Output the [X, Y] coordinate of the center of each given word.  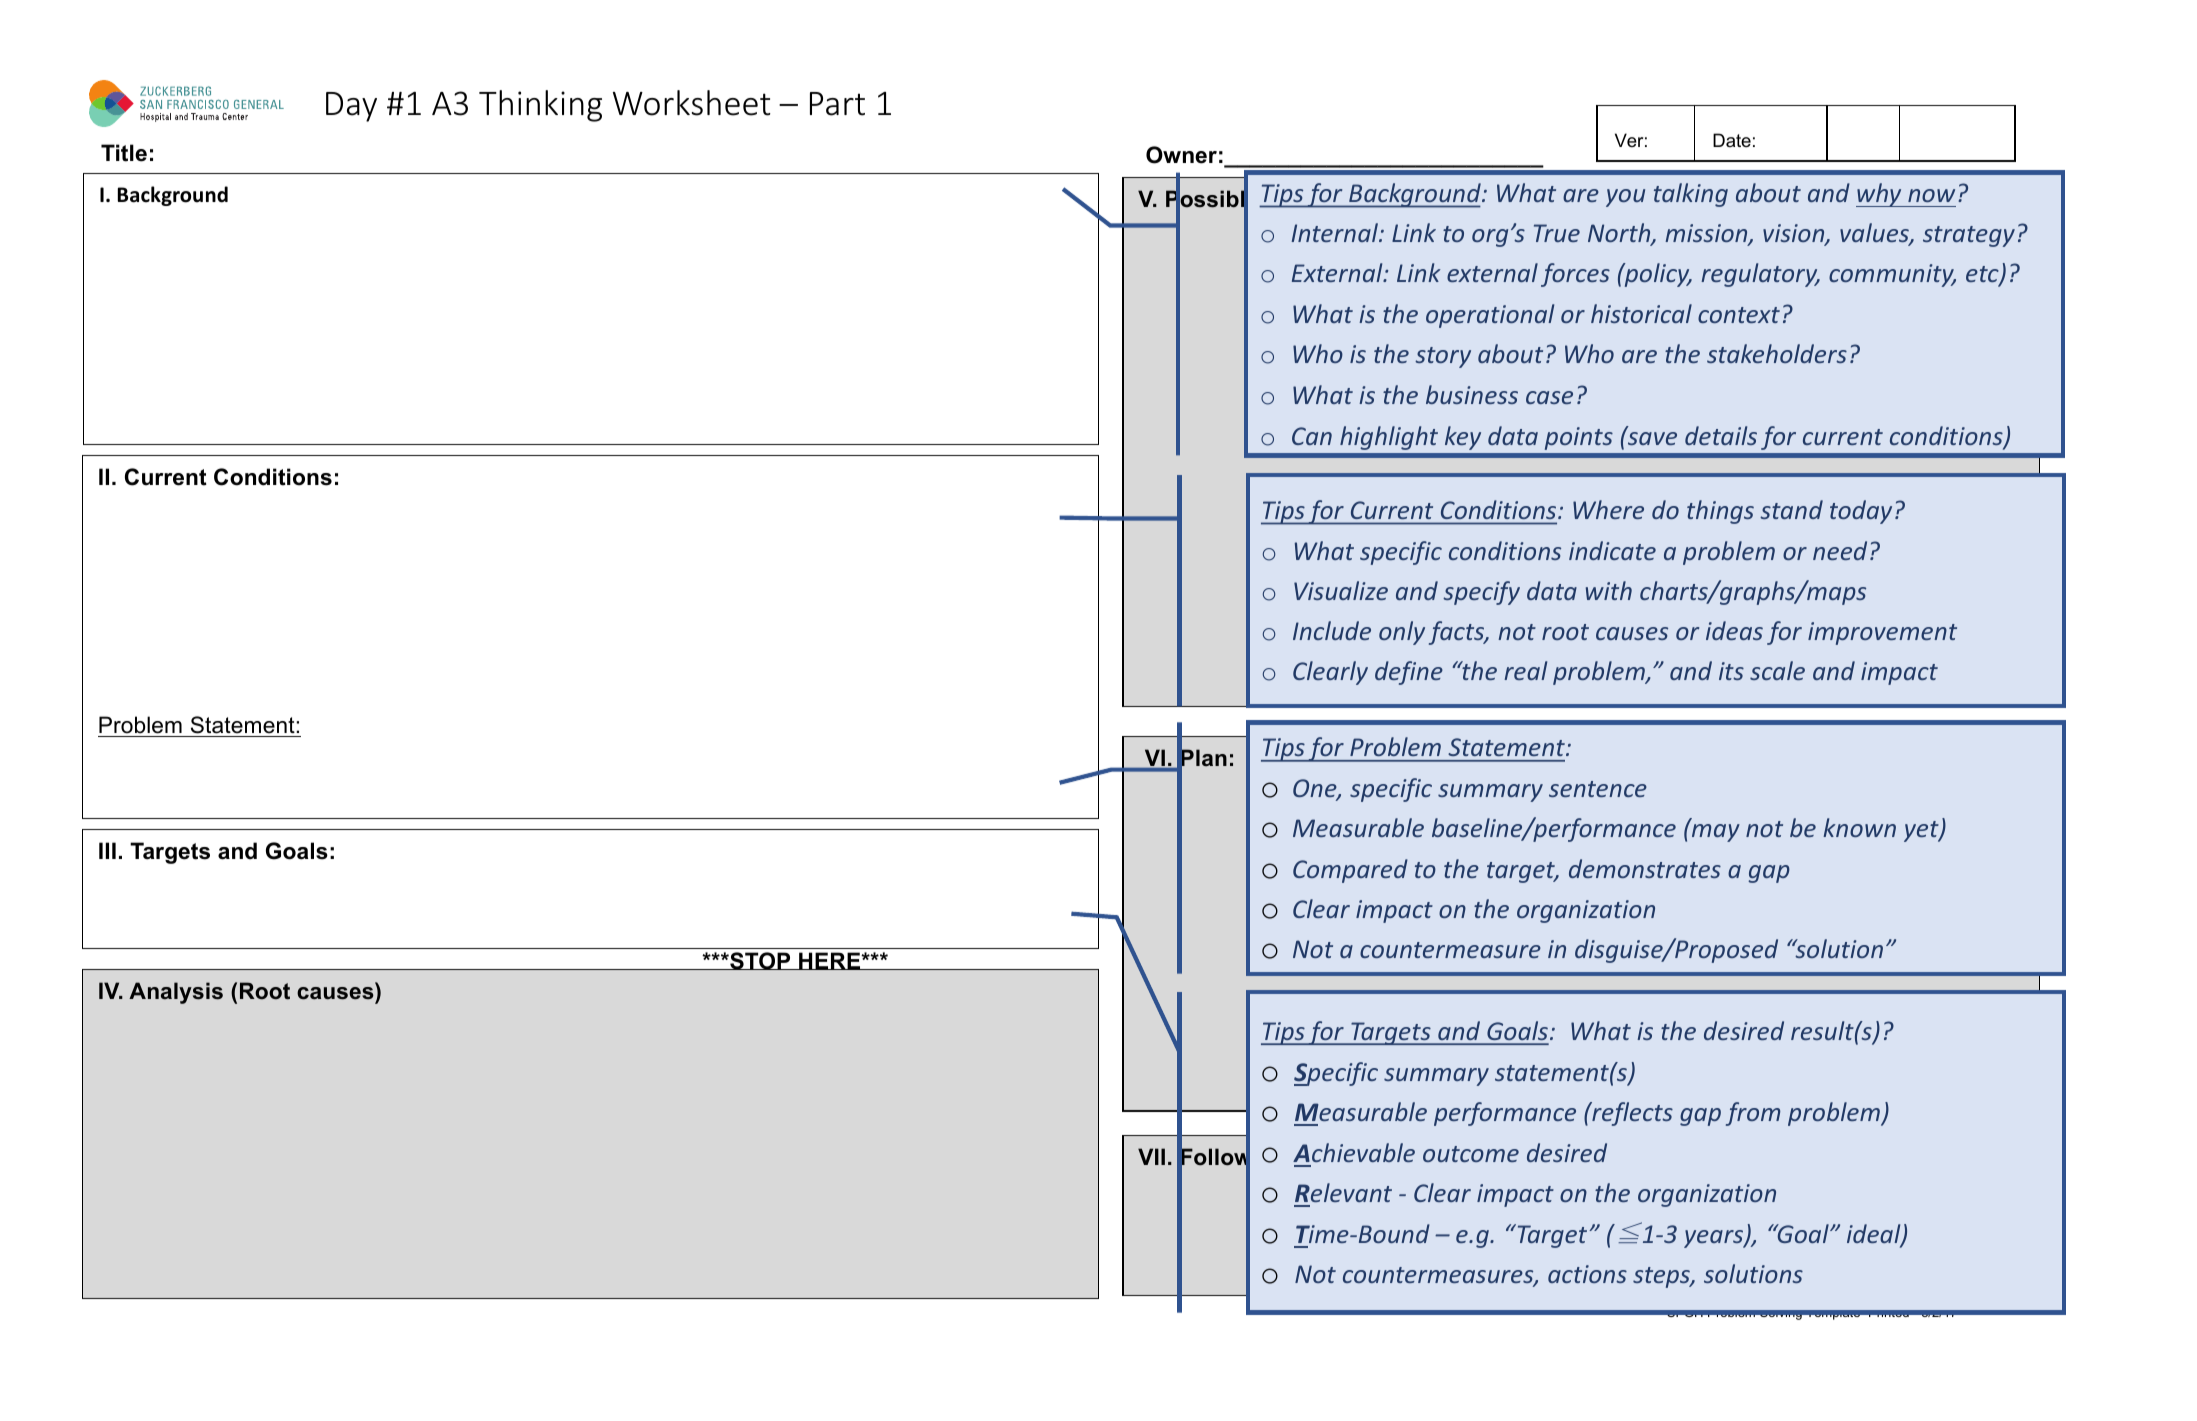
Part [837, 104]
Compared [1350, 871]
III [107, 850]
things [1720, 512]
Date [1732, 140]
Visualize [1341, 590]
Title [124, 153]
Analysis [176, 993]
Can [1312, 436]
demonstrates [1645, 868]
